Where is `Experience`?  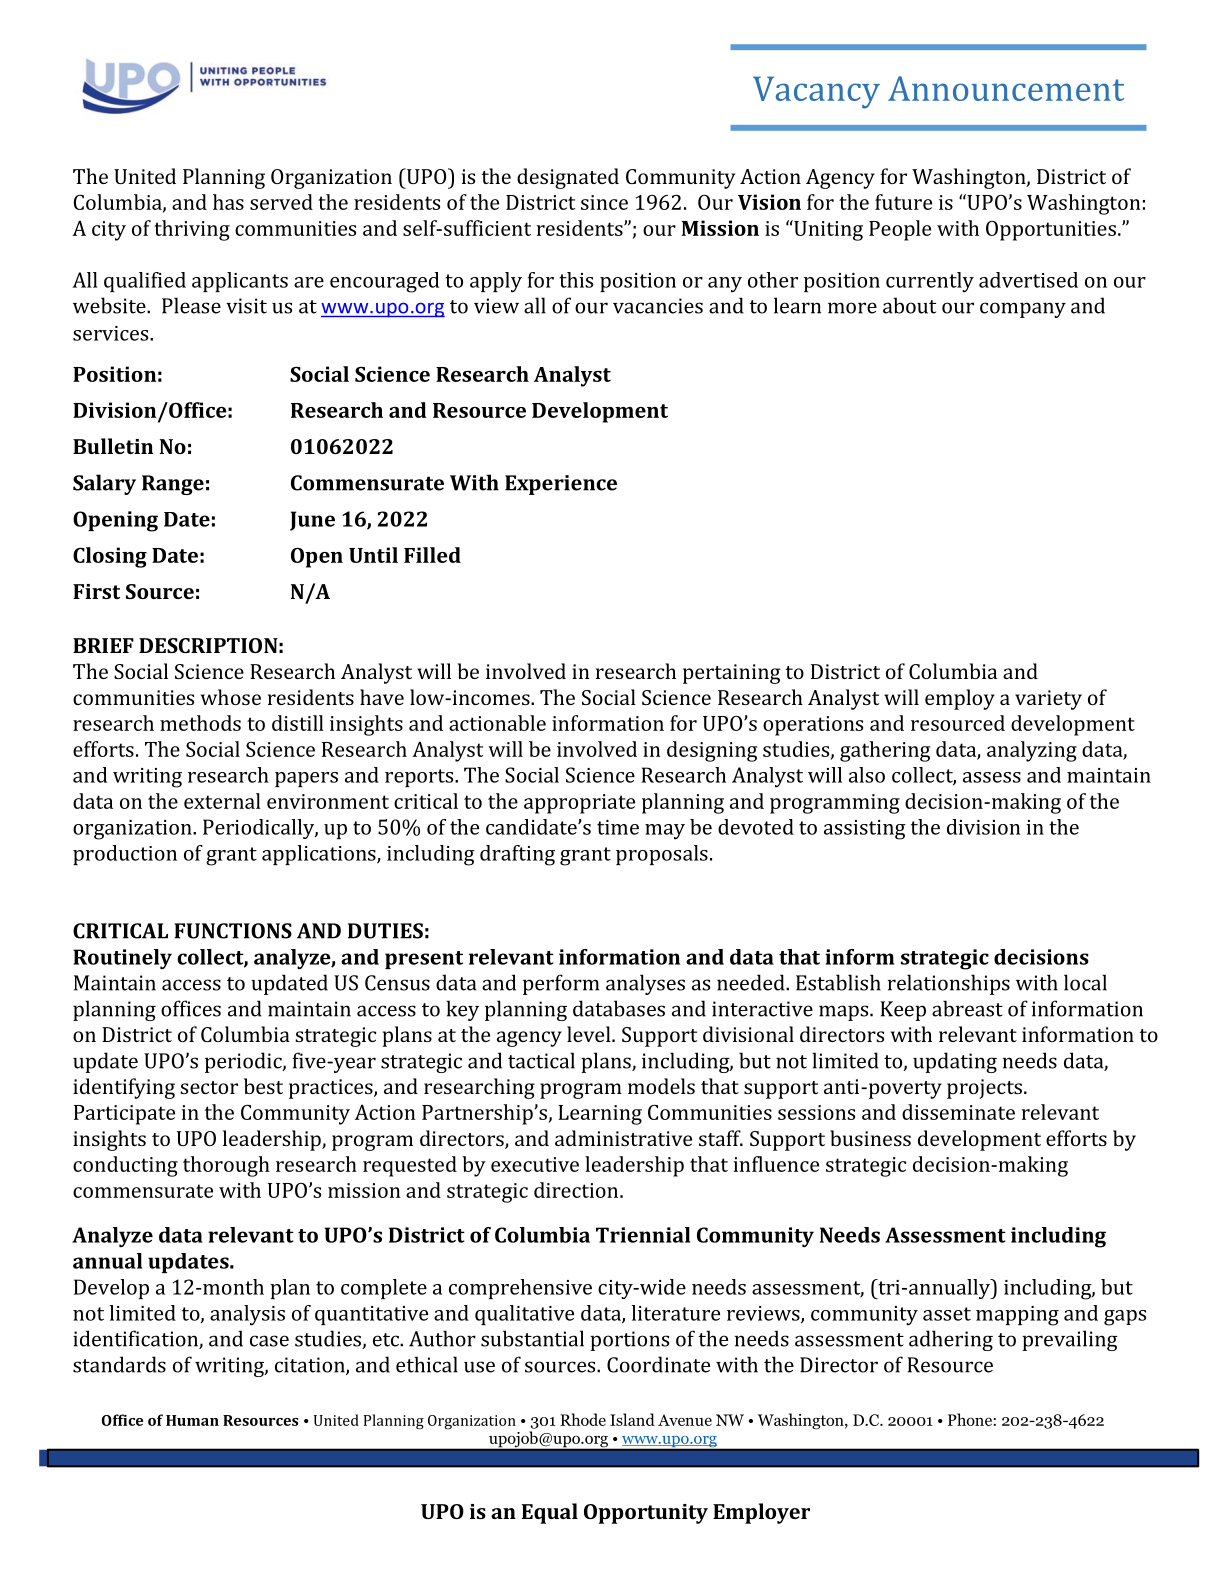 Experience is located at coordinates (561, 485).
